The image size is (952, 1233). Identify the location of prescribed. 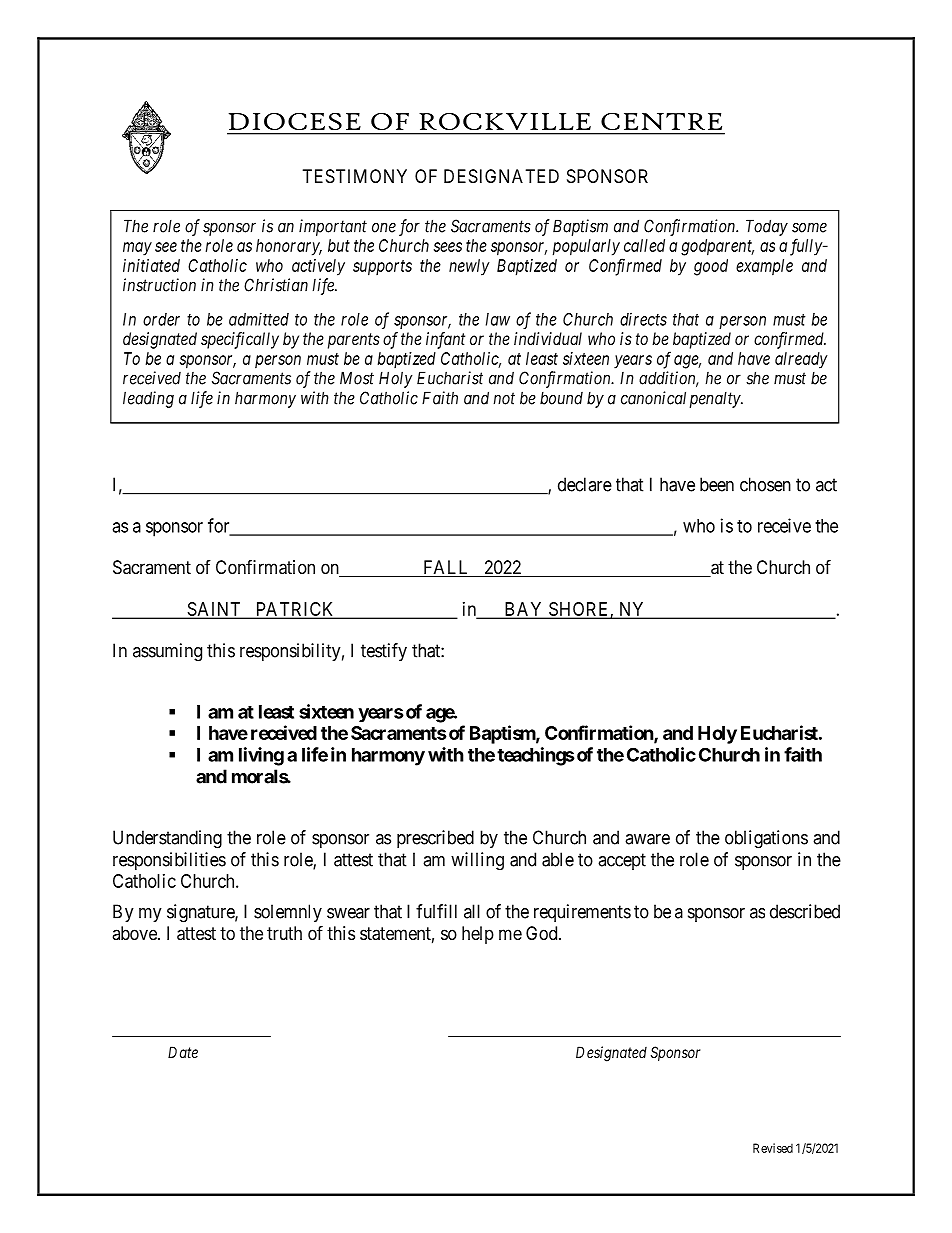
(435, 839).
